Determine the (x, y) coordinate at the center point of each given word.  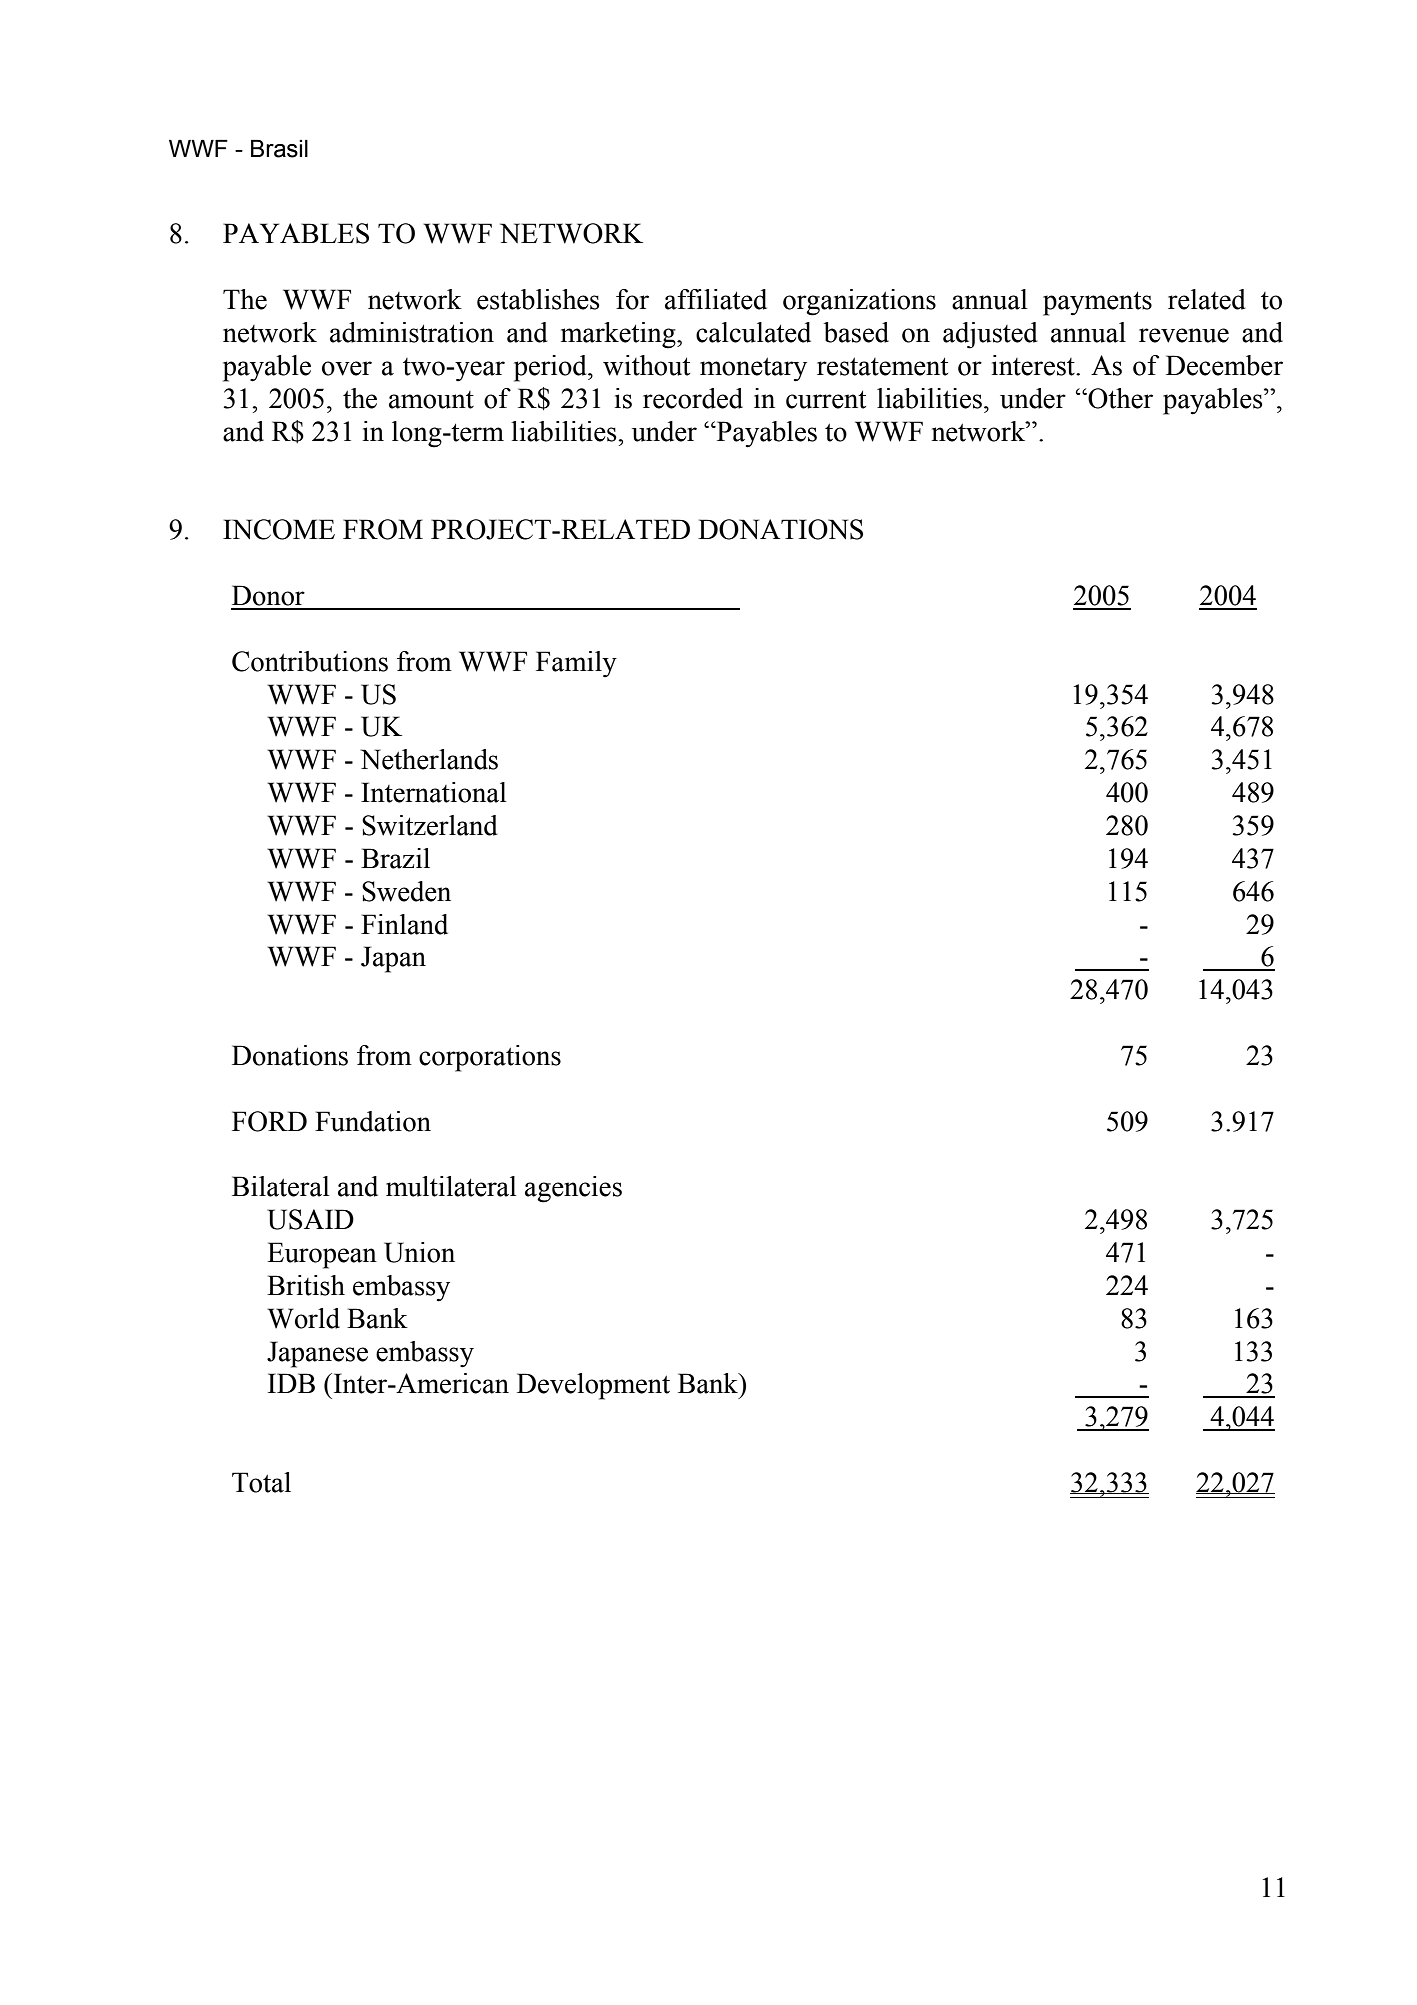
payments (1097, 303)
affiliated (716, 299)
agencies (573, 1189)
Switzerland (430, 825)
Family (576, 664)
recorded (693, 398)
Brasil (279, 149)
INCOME (279, 529)
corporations (490, 1058)
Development (593, 1386)
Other (1119, 398)
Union (419, 1252)
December (1224, 365)
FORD (269, 1121)
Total (261, 1482)
